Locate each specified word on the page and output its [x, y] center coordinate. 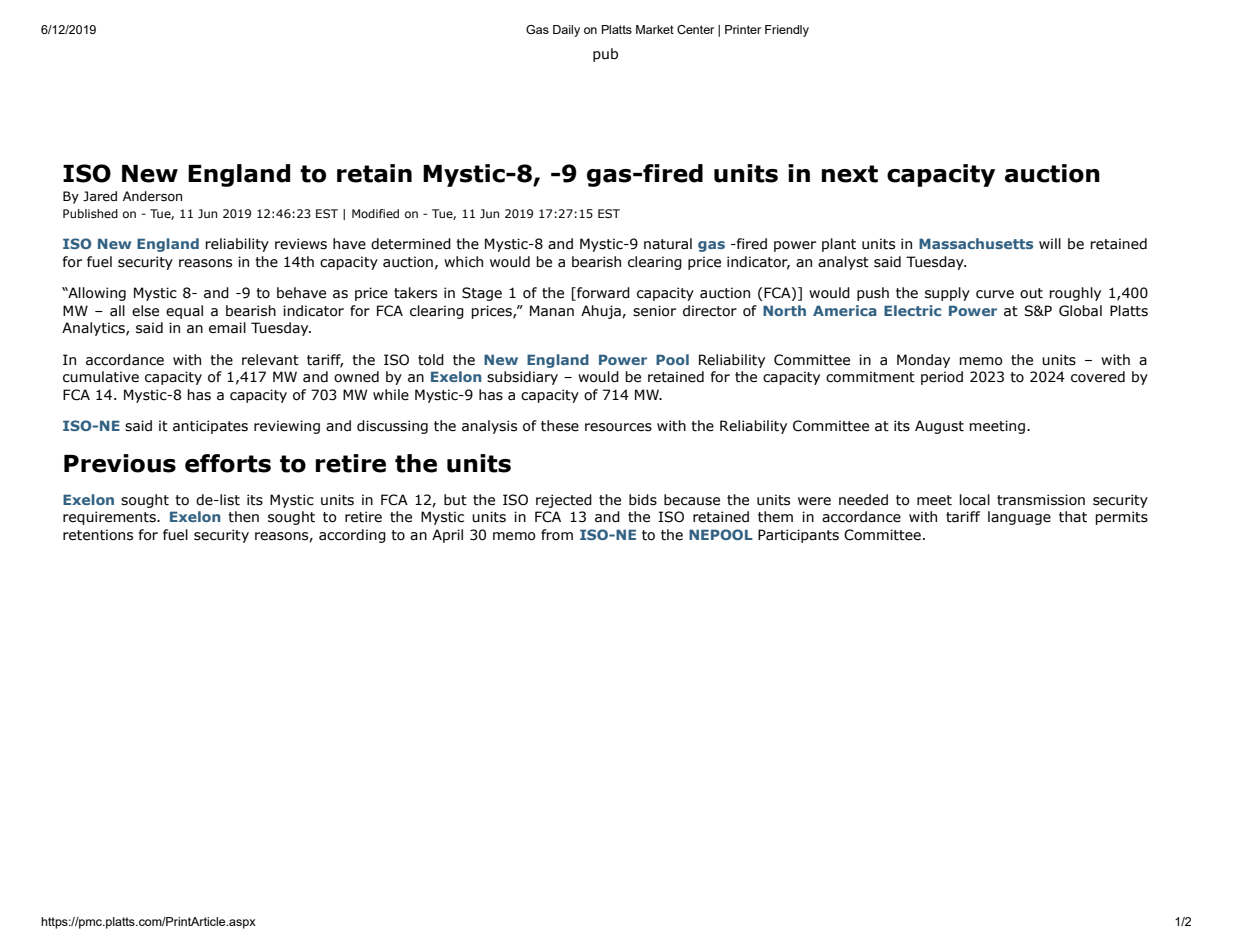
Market [655, 29]
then [243, 517]
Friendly [787, 31]
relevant [270, 360]
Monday [923, 361]
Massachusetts [976, 243]
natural [668, 244]
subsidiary [522, 378]
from [557, 535]
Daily [566, 31]
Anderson [152, 196]
